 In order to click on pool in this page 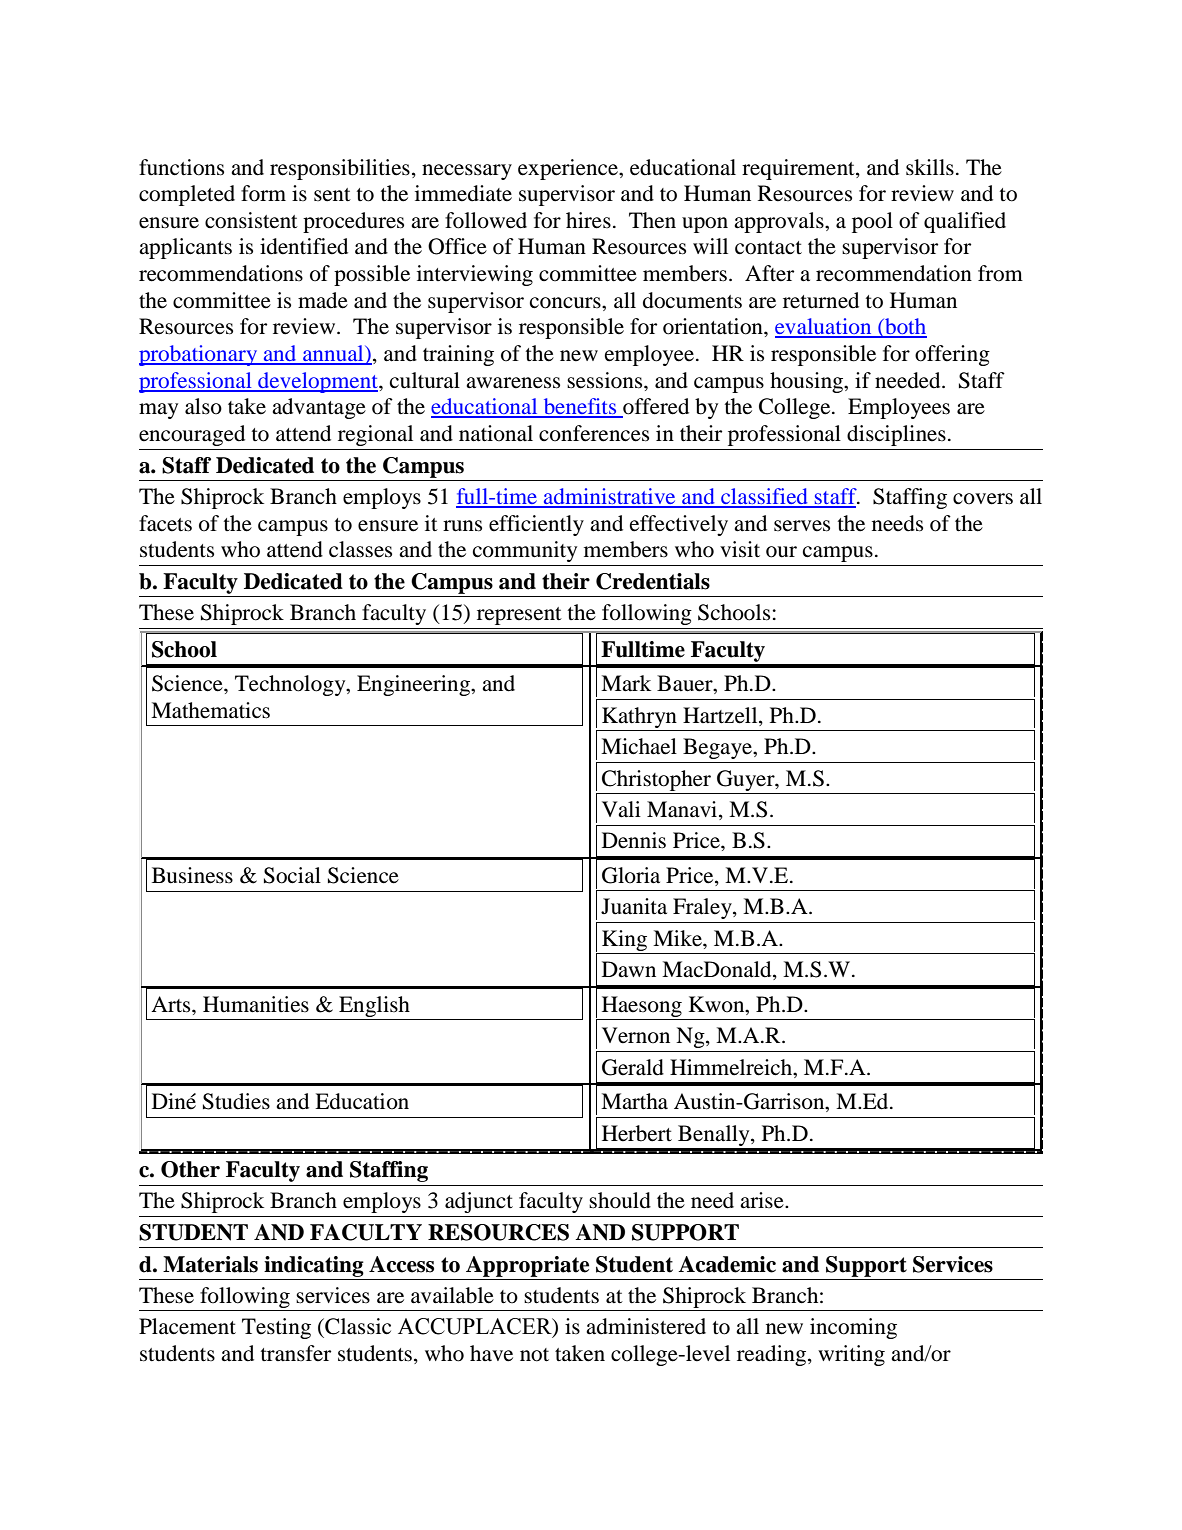, I will do `click(872, 222)`.
